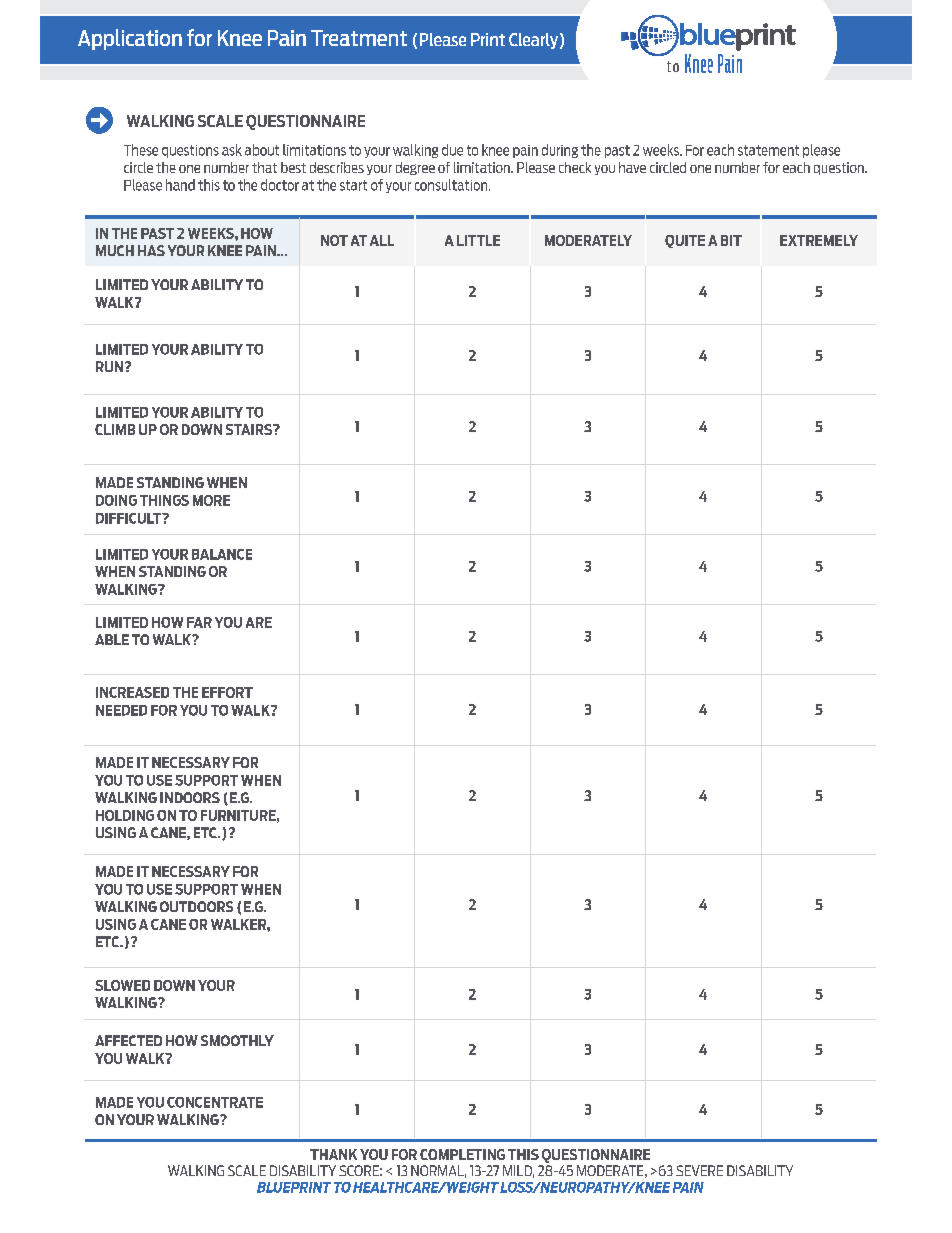 The width and height of the document is (952, 1233). Describe the element at coordinates (215, 1102) in the document. I see `CONCENTRATE` at that location.
